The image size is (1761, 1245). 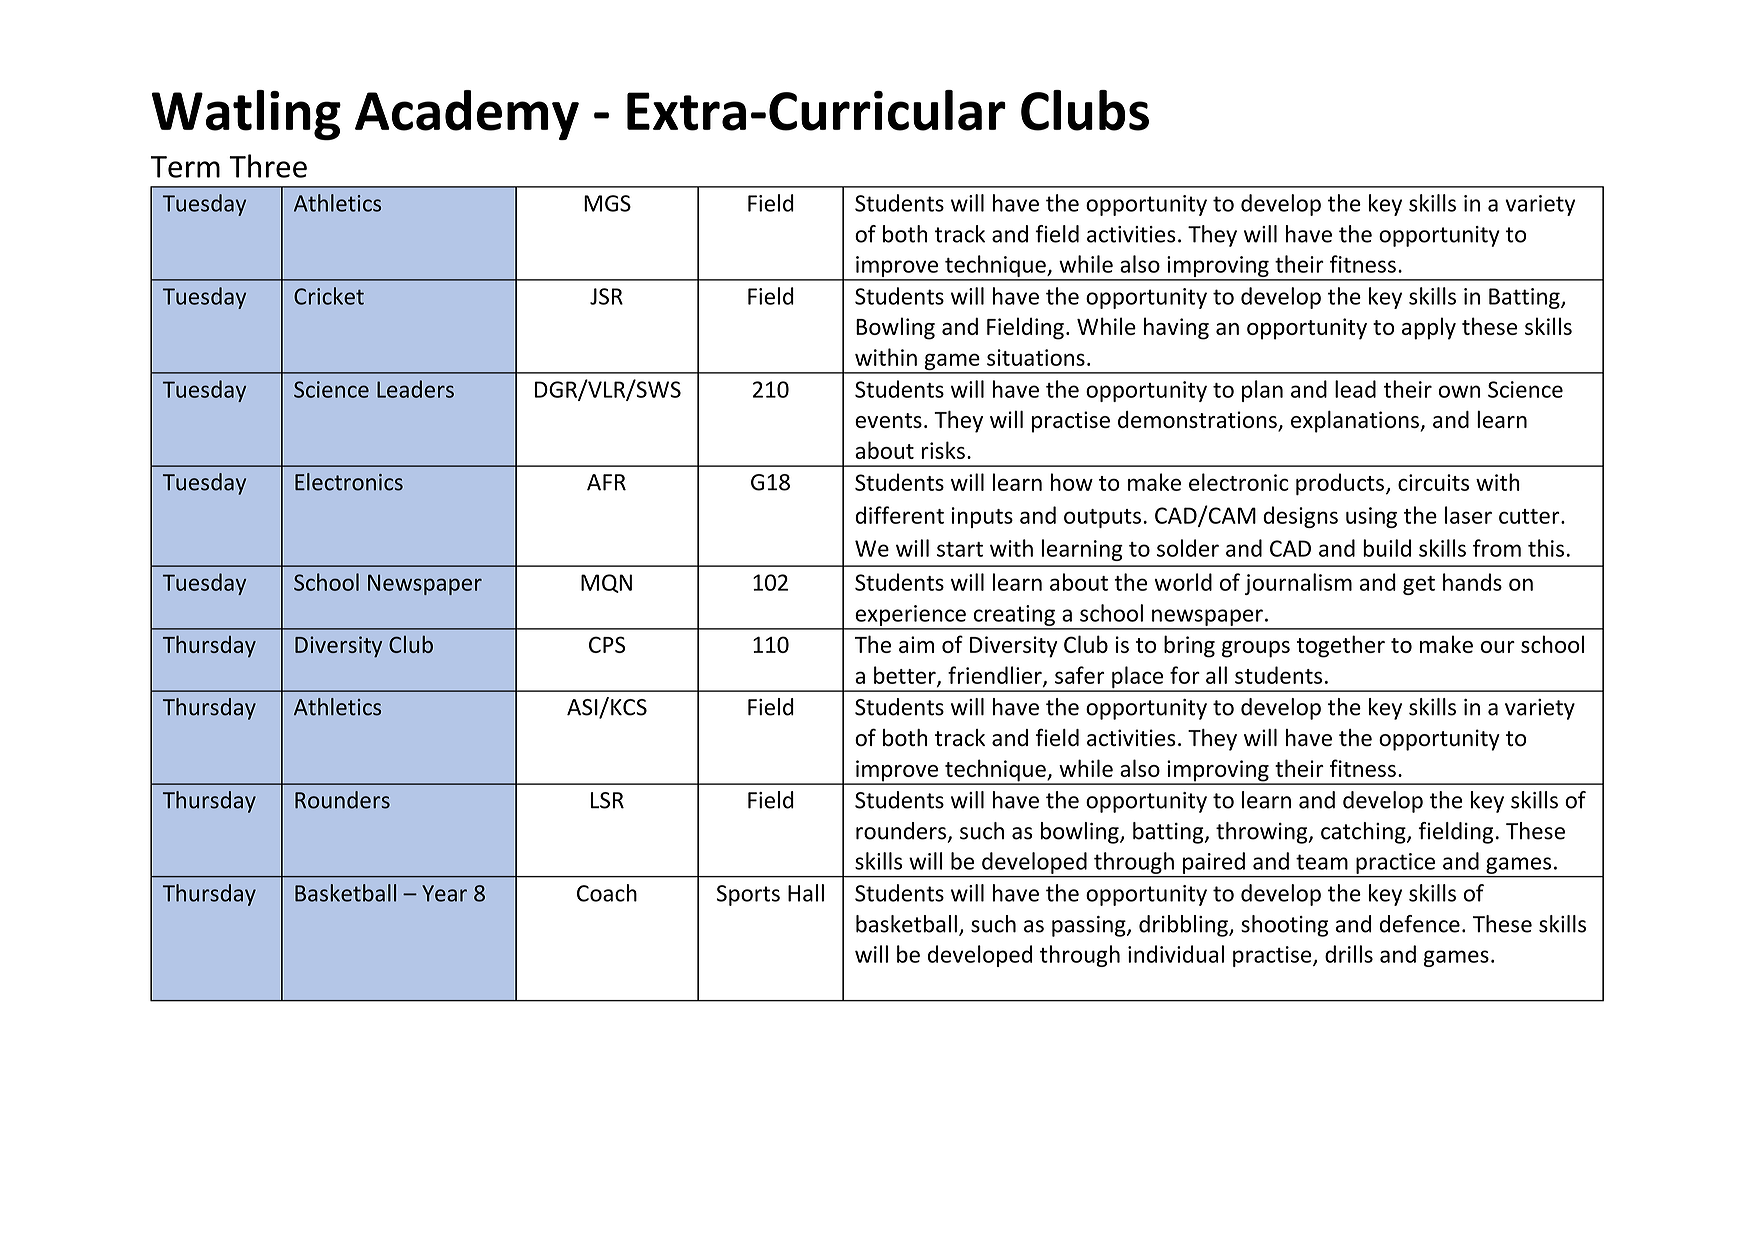 I want to click on apply, so click(x=1429, y=328).
